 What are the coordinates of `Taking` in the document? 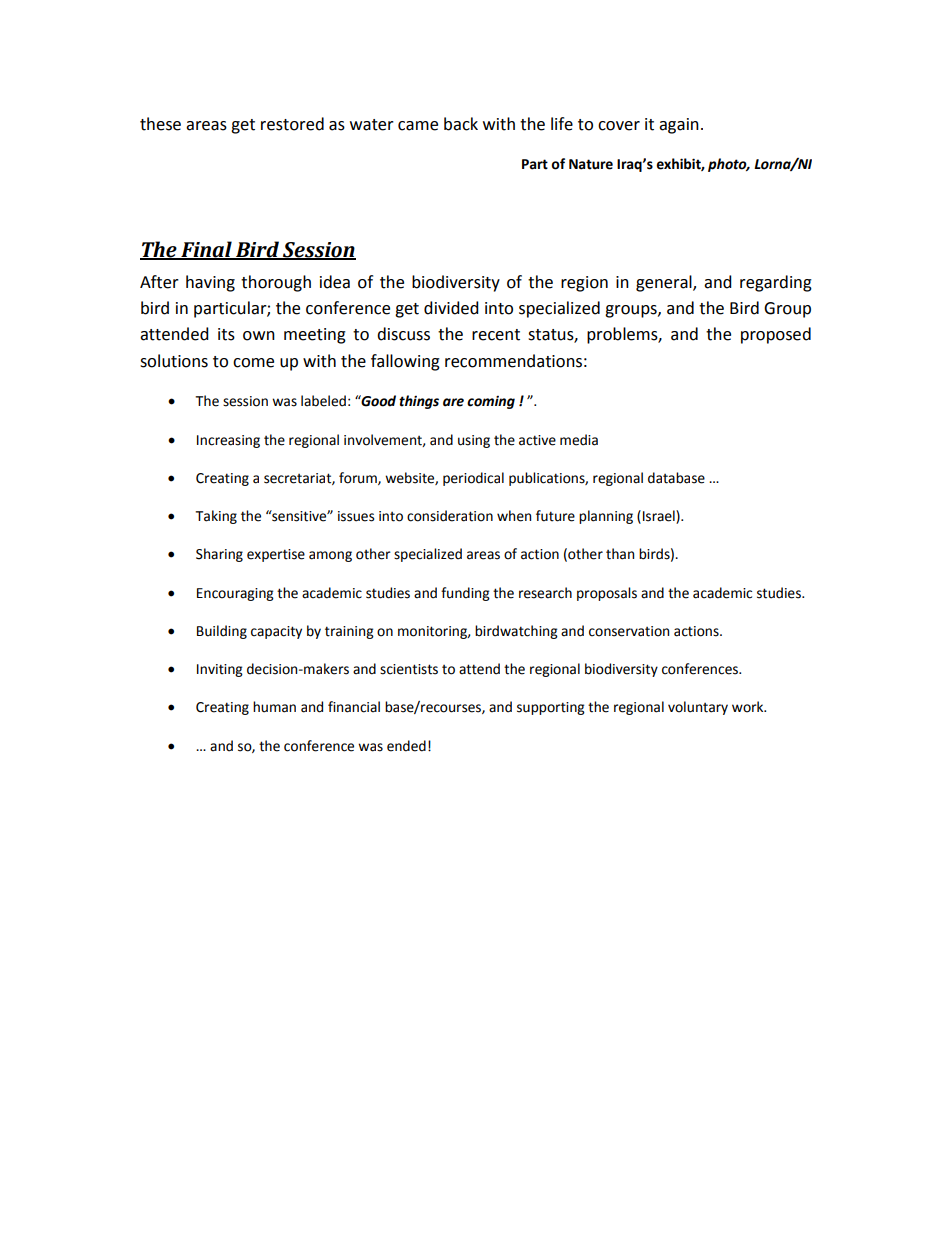 It's located at (216, 517).
